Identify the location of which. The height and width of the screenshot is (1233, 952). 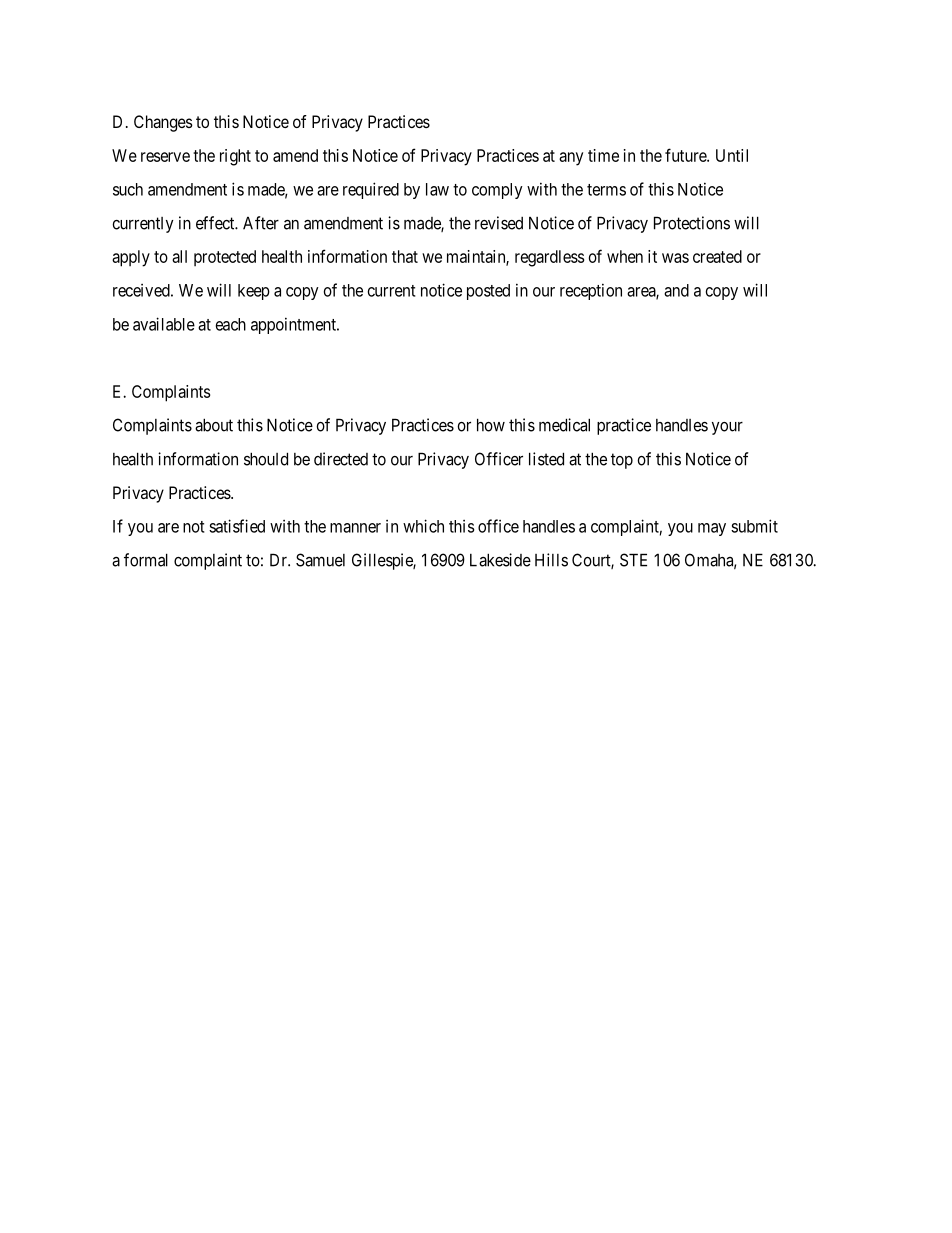
(423, 526).
